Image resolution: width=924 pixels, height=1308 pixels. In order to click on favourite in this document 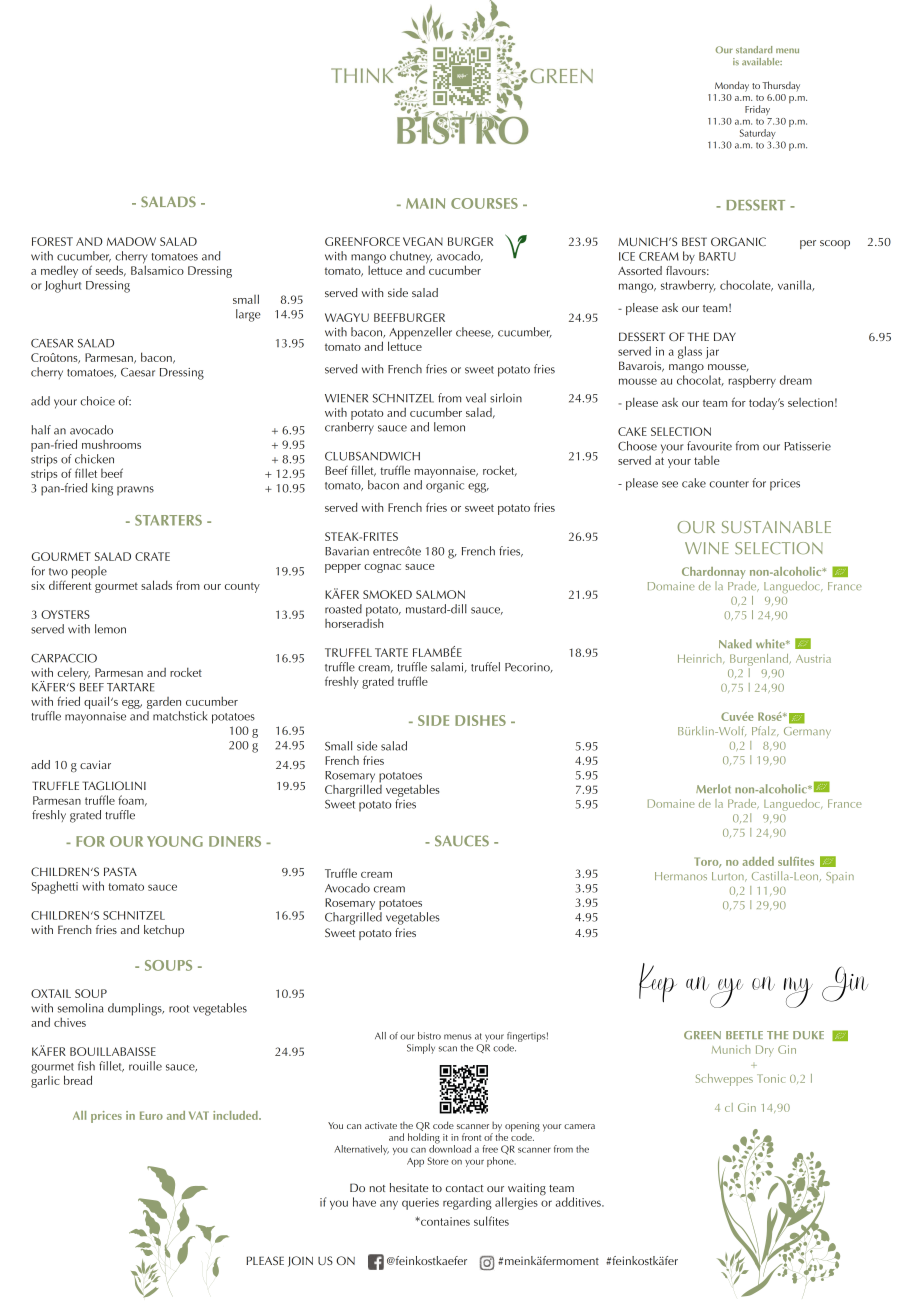, I will do `click(709, 446)`.
